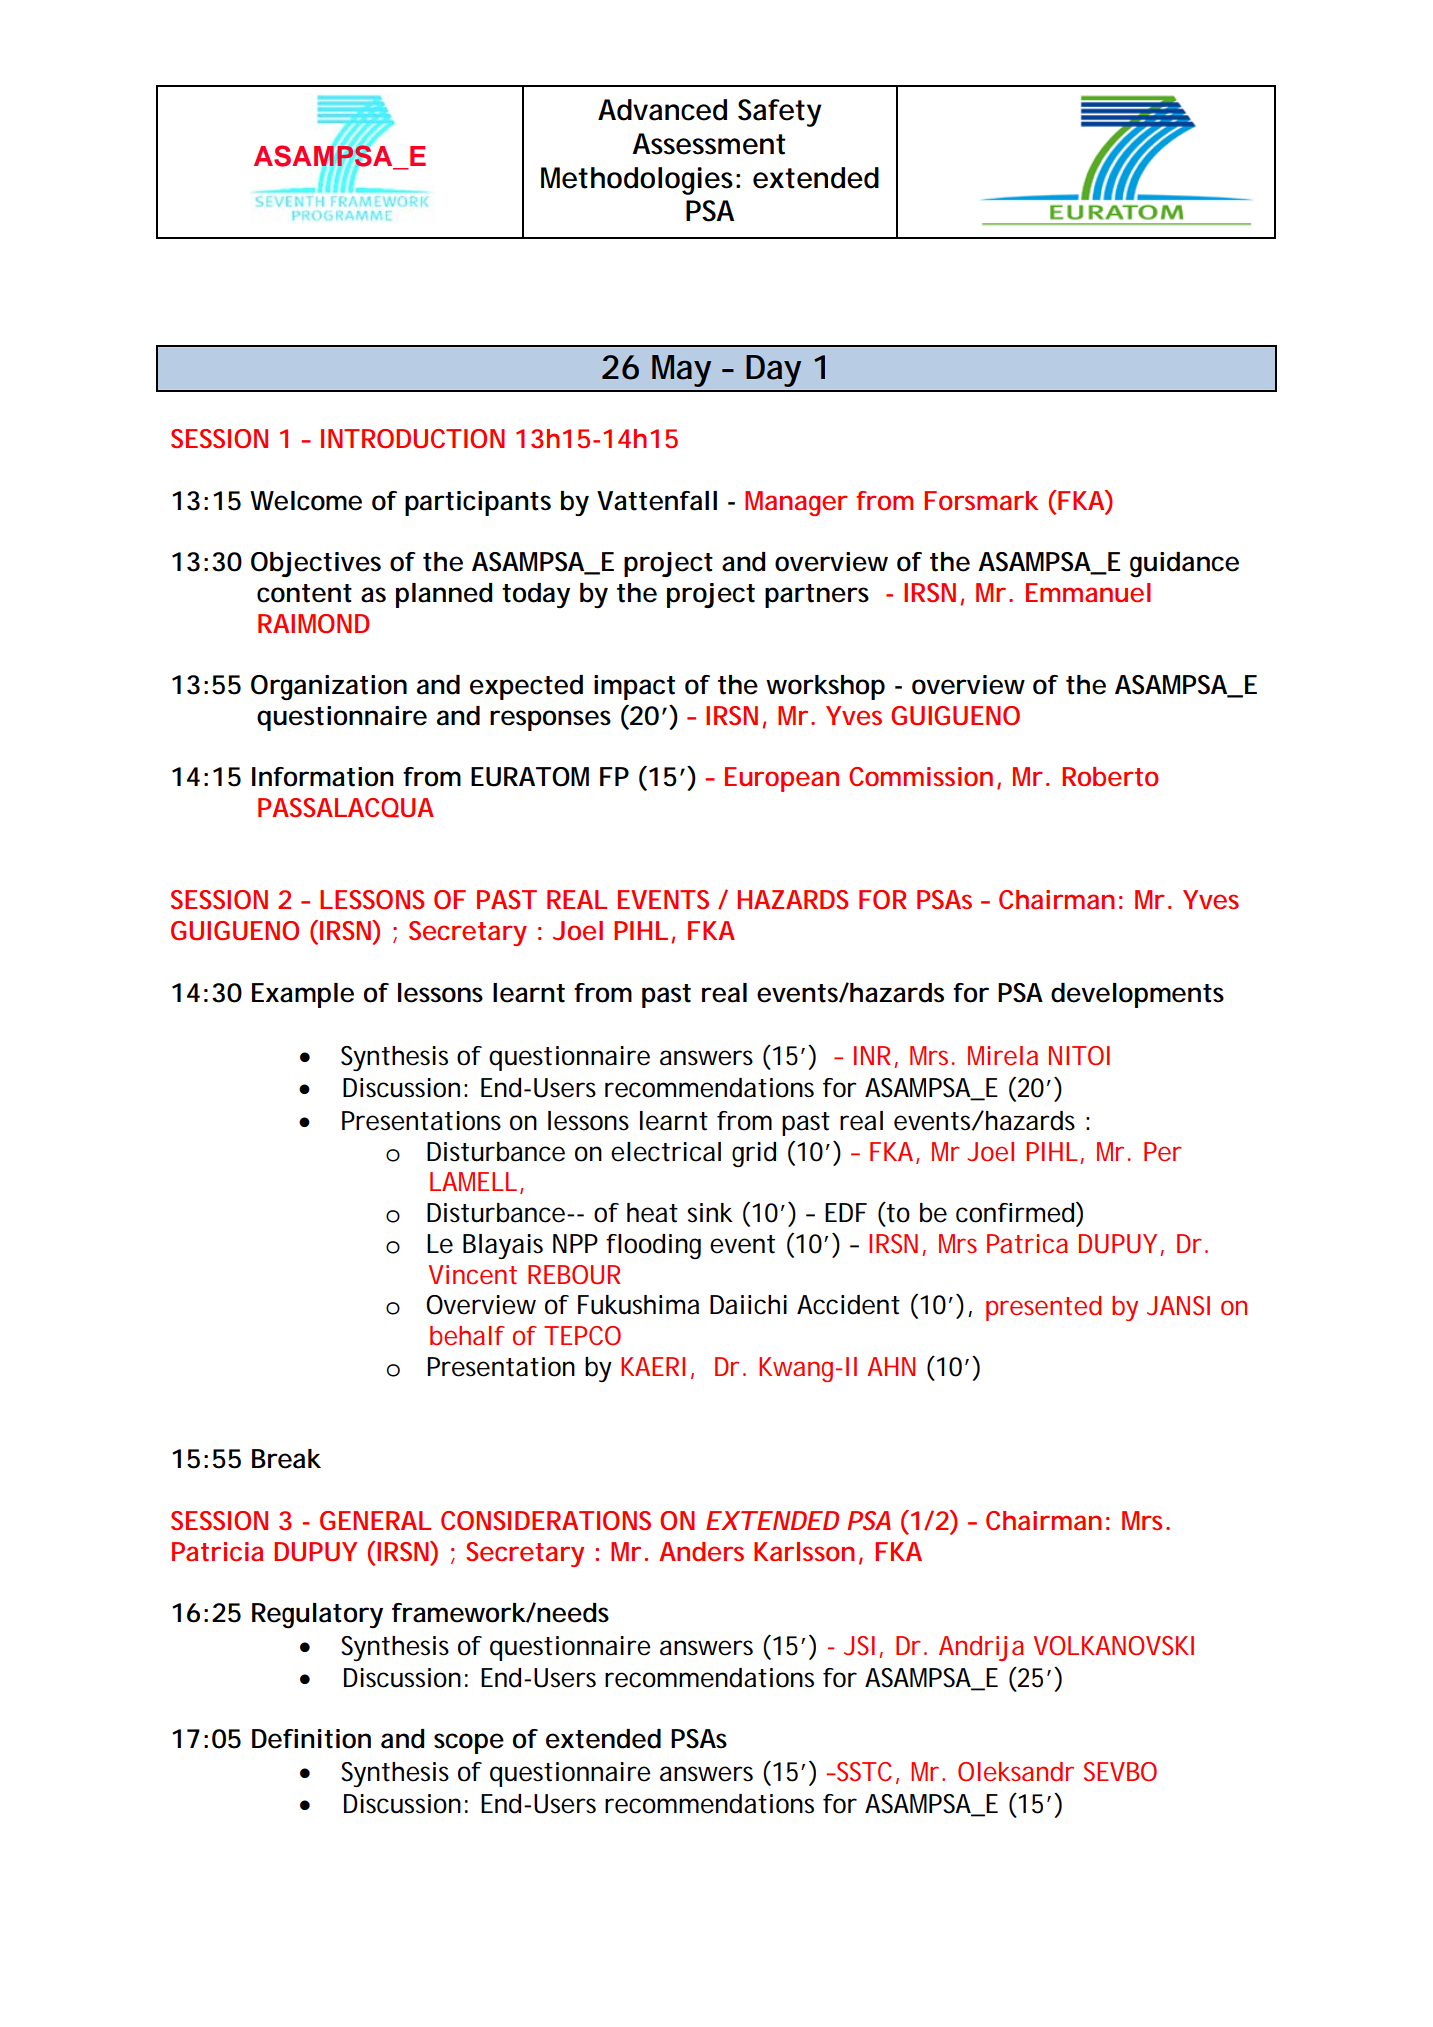  What do you see at coordinates (473, 1274) in the screenshot?
I see `Vincent` at bounding box center [473, 1274].
